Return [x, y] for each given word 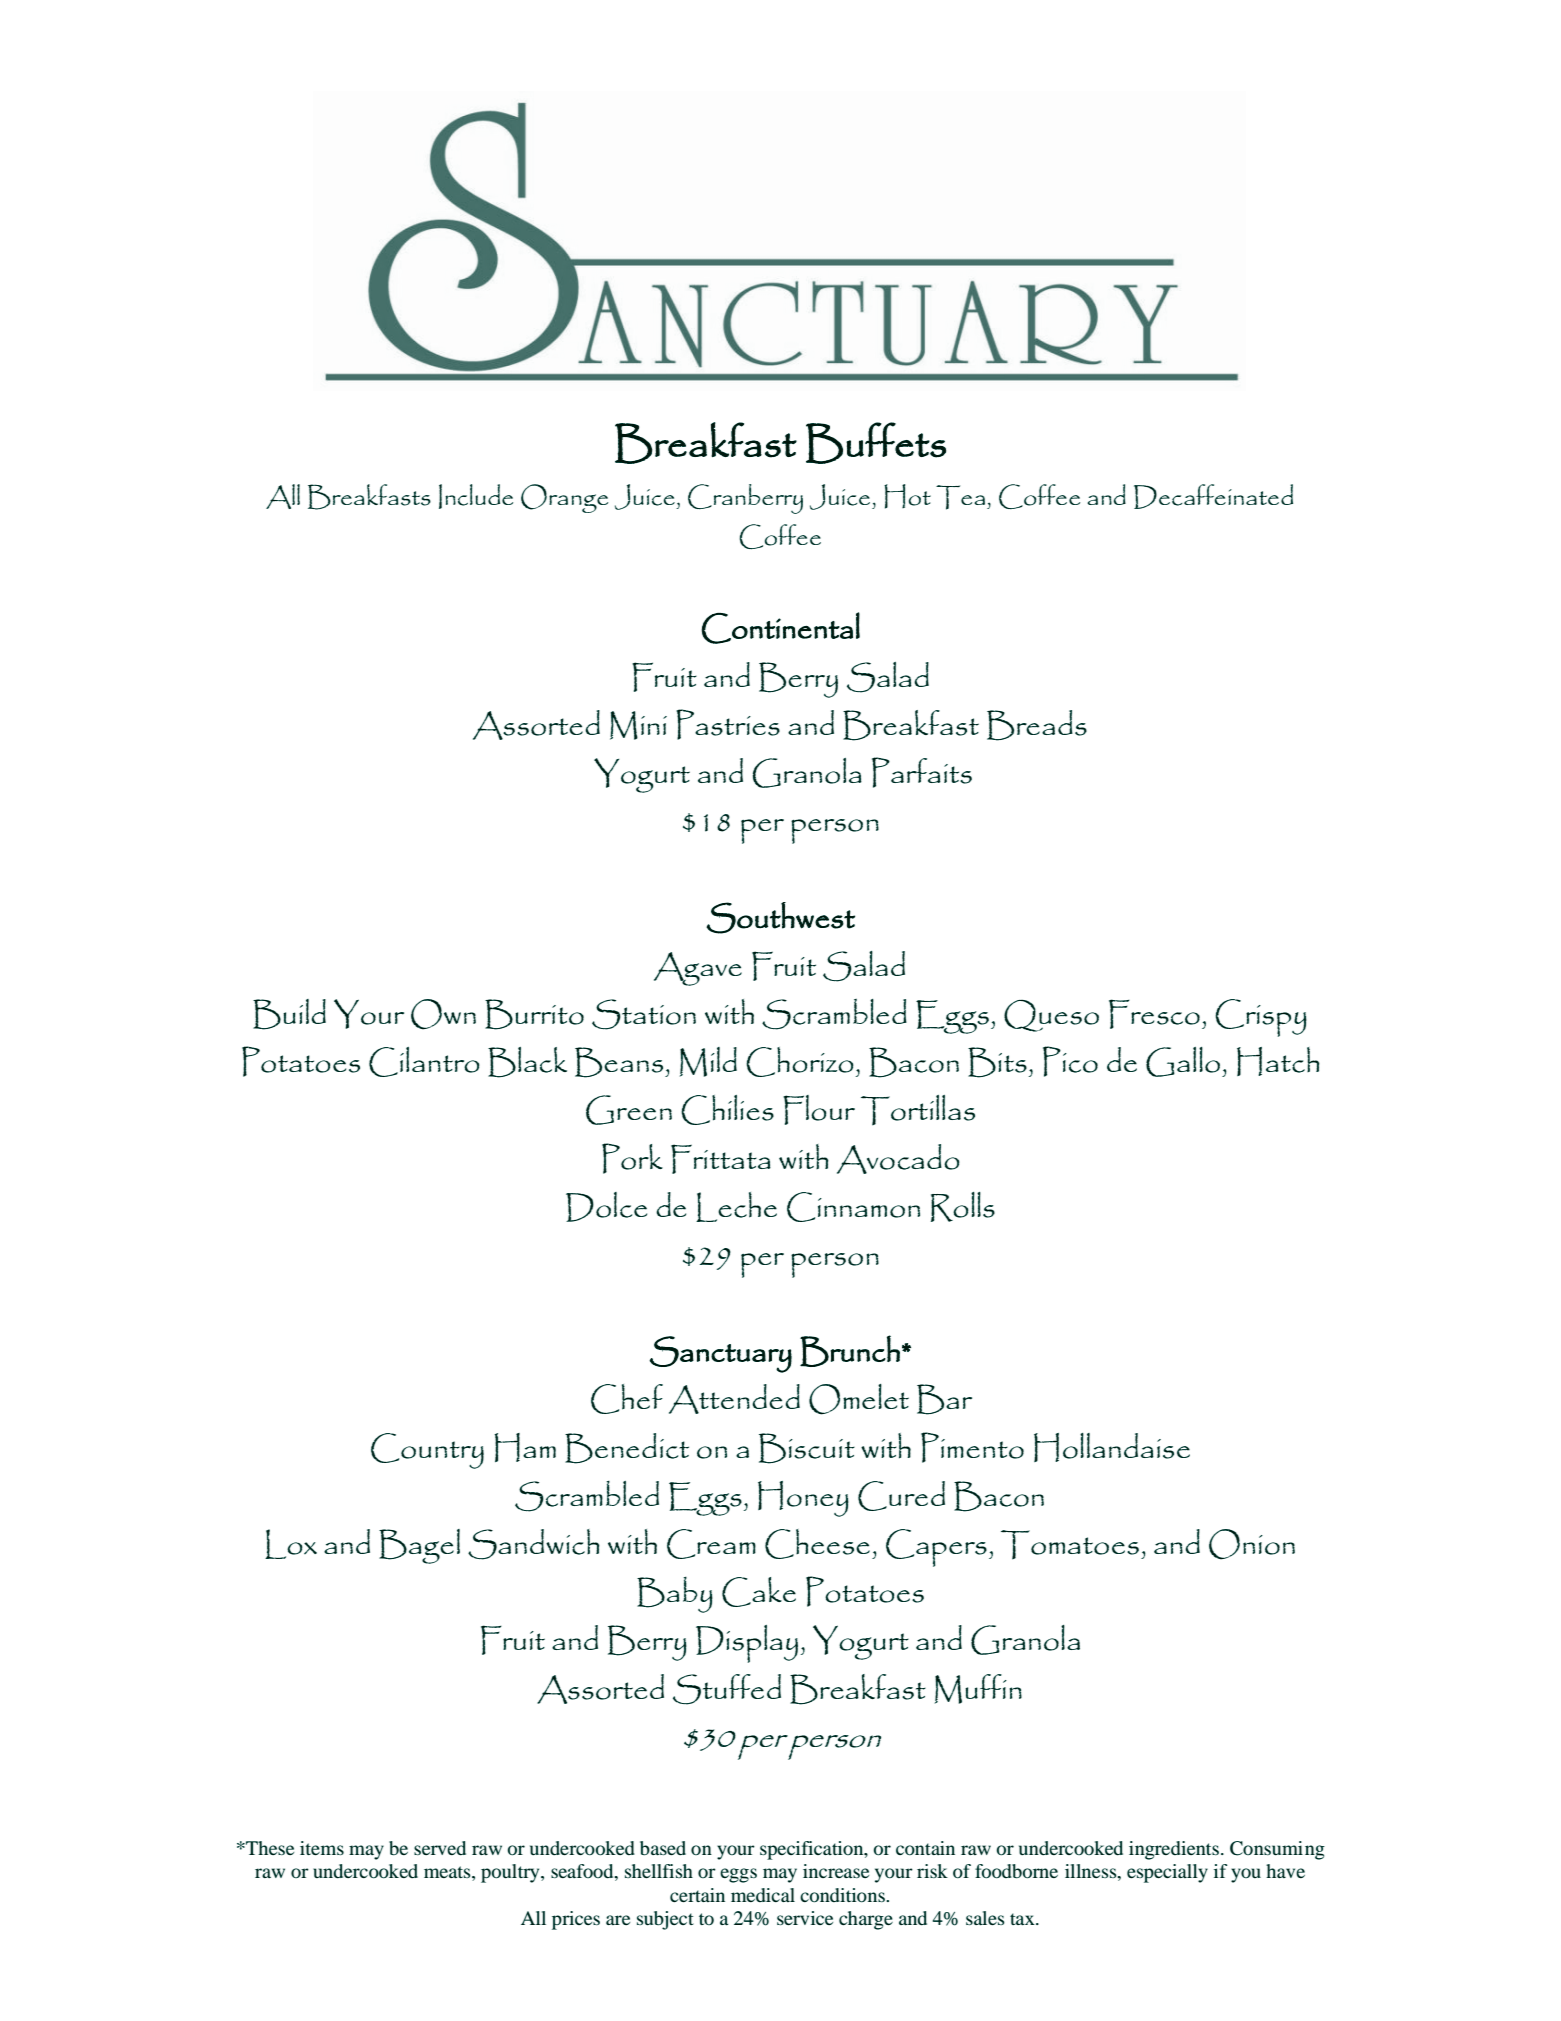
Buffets [876, 443]
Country [427, 1451]
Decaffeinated [1213, 496]
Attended [734, 1399]
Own [443, 1014]
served [440, 1848]
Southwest [780, 918]
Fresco [1154, 1014]
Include [476, 496]
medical [763, 1895]
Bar [944, 1399]
